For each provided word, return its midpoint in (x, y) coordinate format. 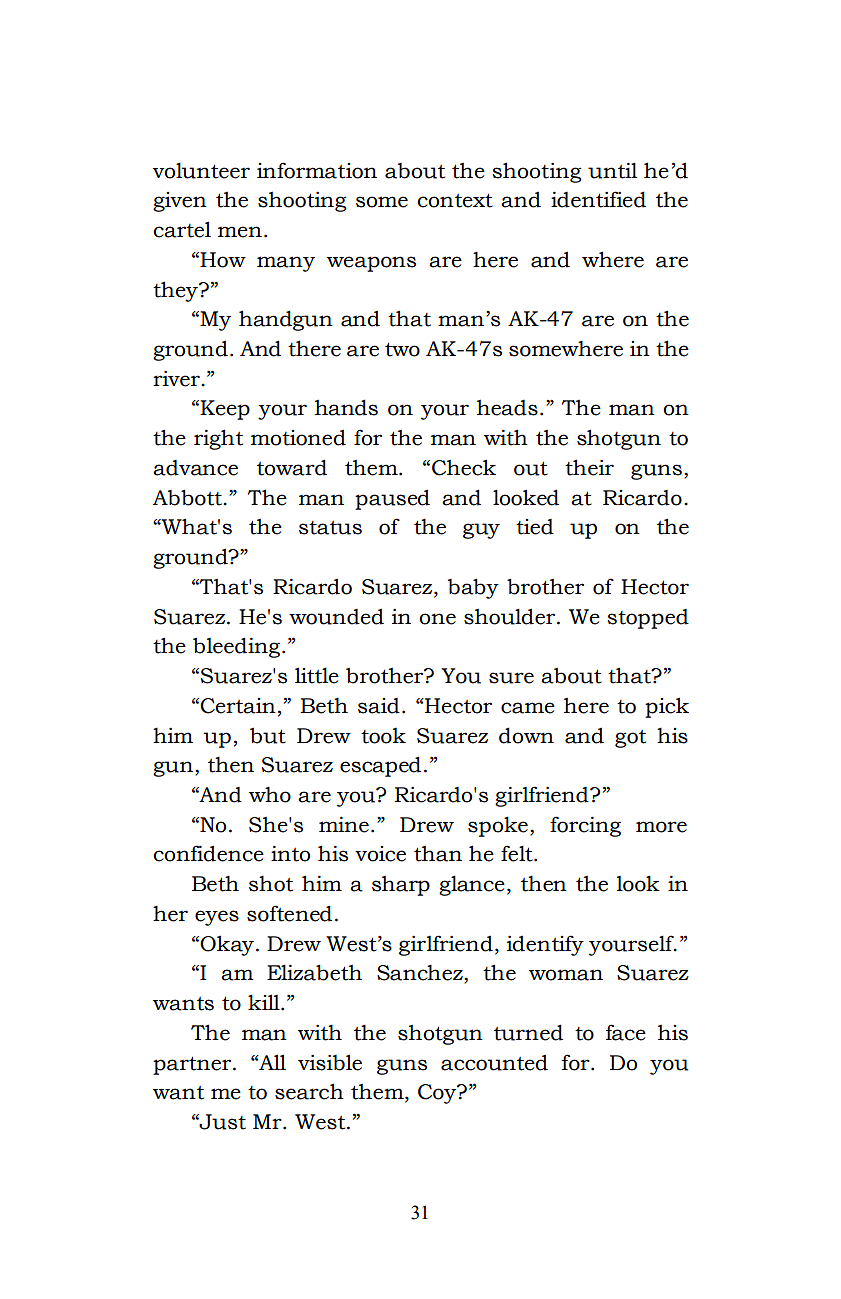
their (589, 467)
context (455, 201)
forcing (585, 826)
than (438, 854)
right (218, 439)
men (240, 232)
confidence (208, 853)
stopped (648, 619)
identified (598, 199)
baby (473, 588)
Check (464, 467)
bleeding (236, 647)
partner (193, 1066)
